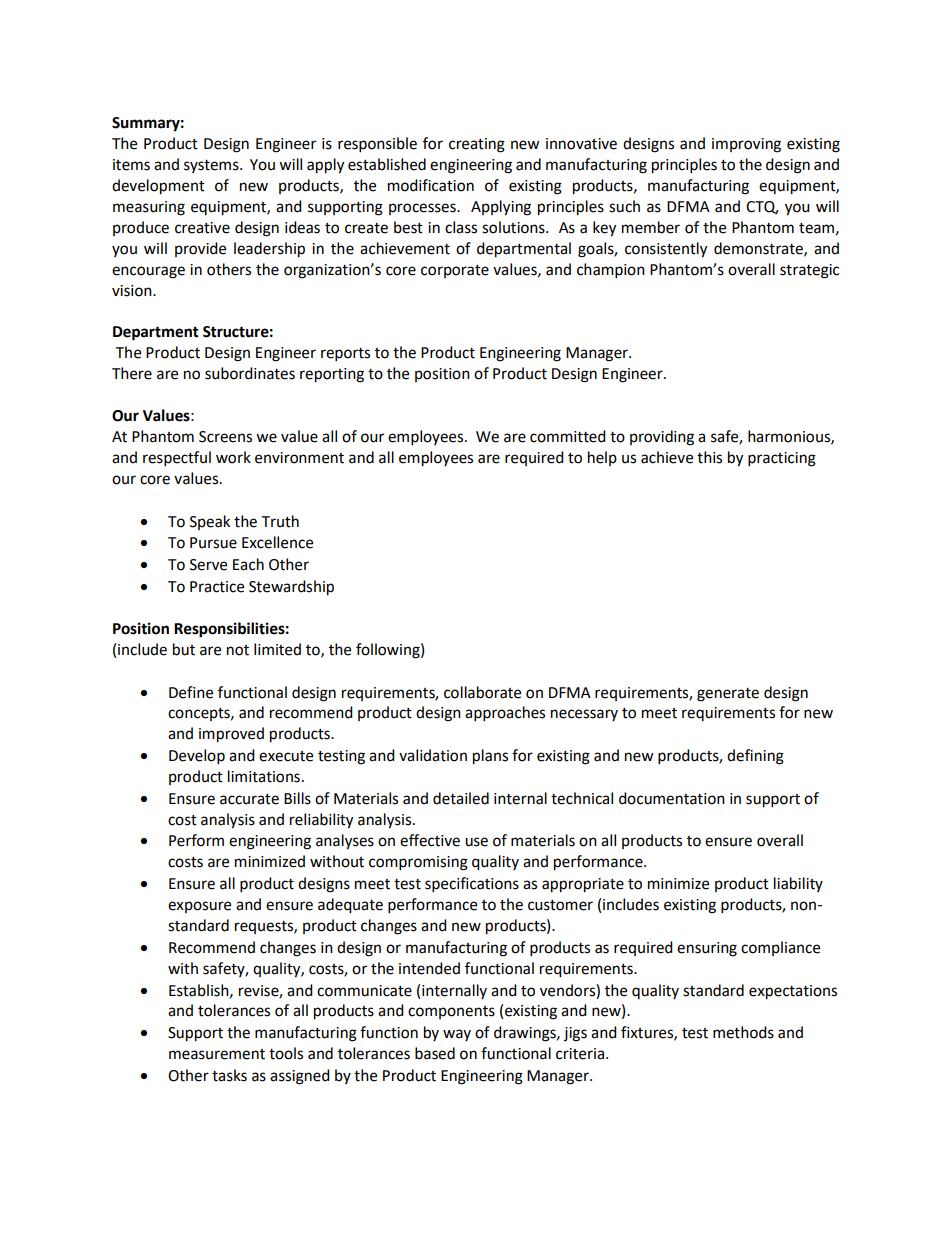 This image has width=952, height=1233. What do you see at coordinates (476, 842) in the image?
I see `use` at bounding box center [476, 842].
